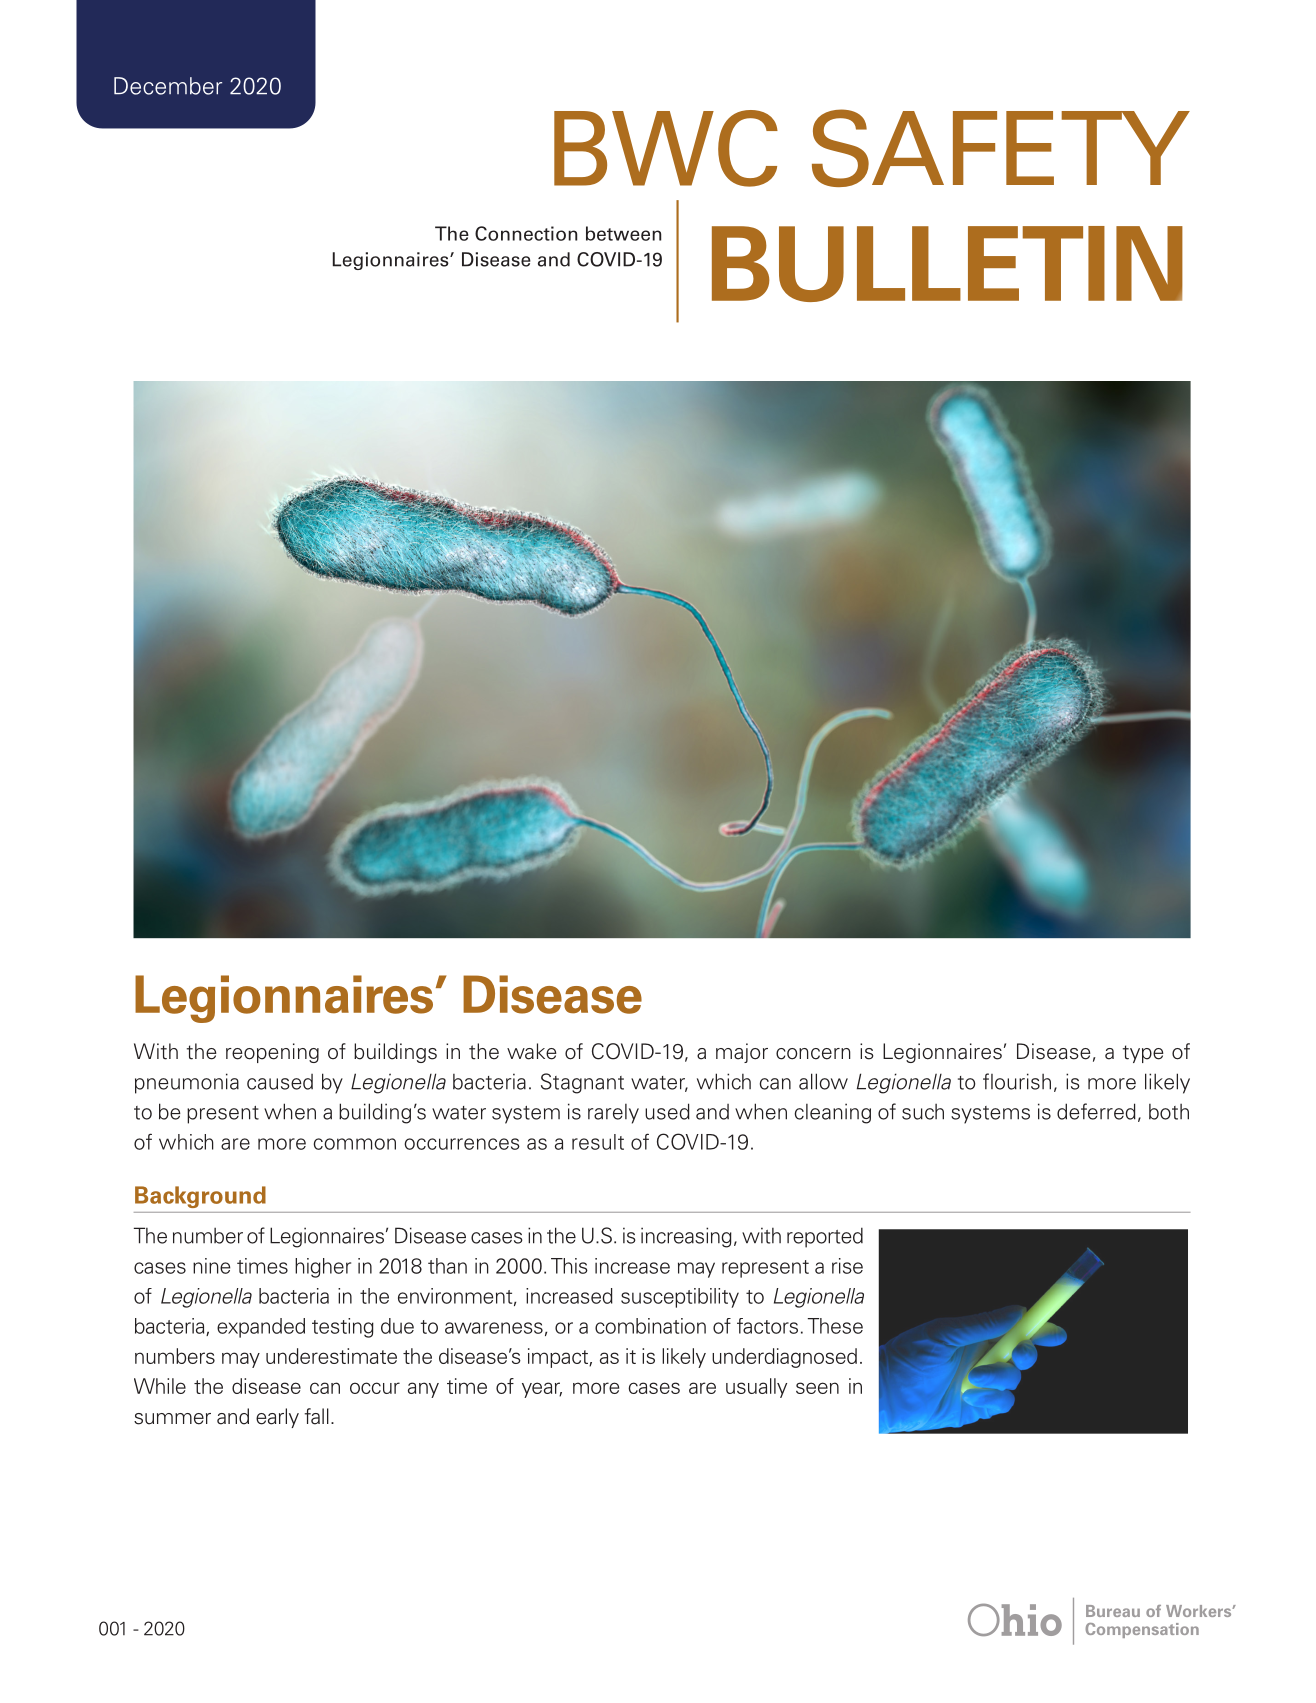  Describe the element at coordinates (1001, 148) in the page. I see `SAFETY` at that location.
